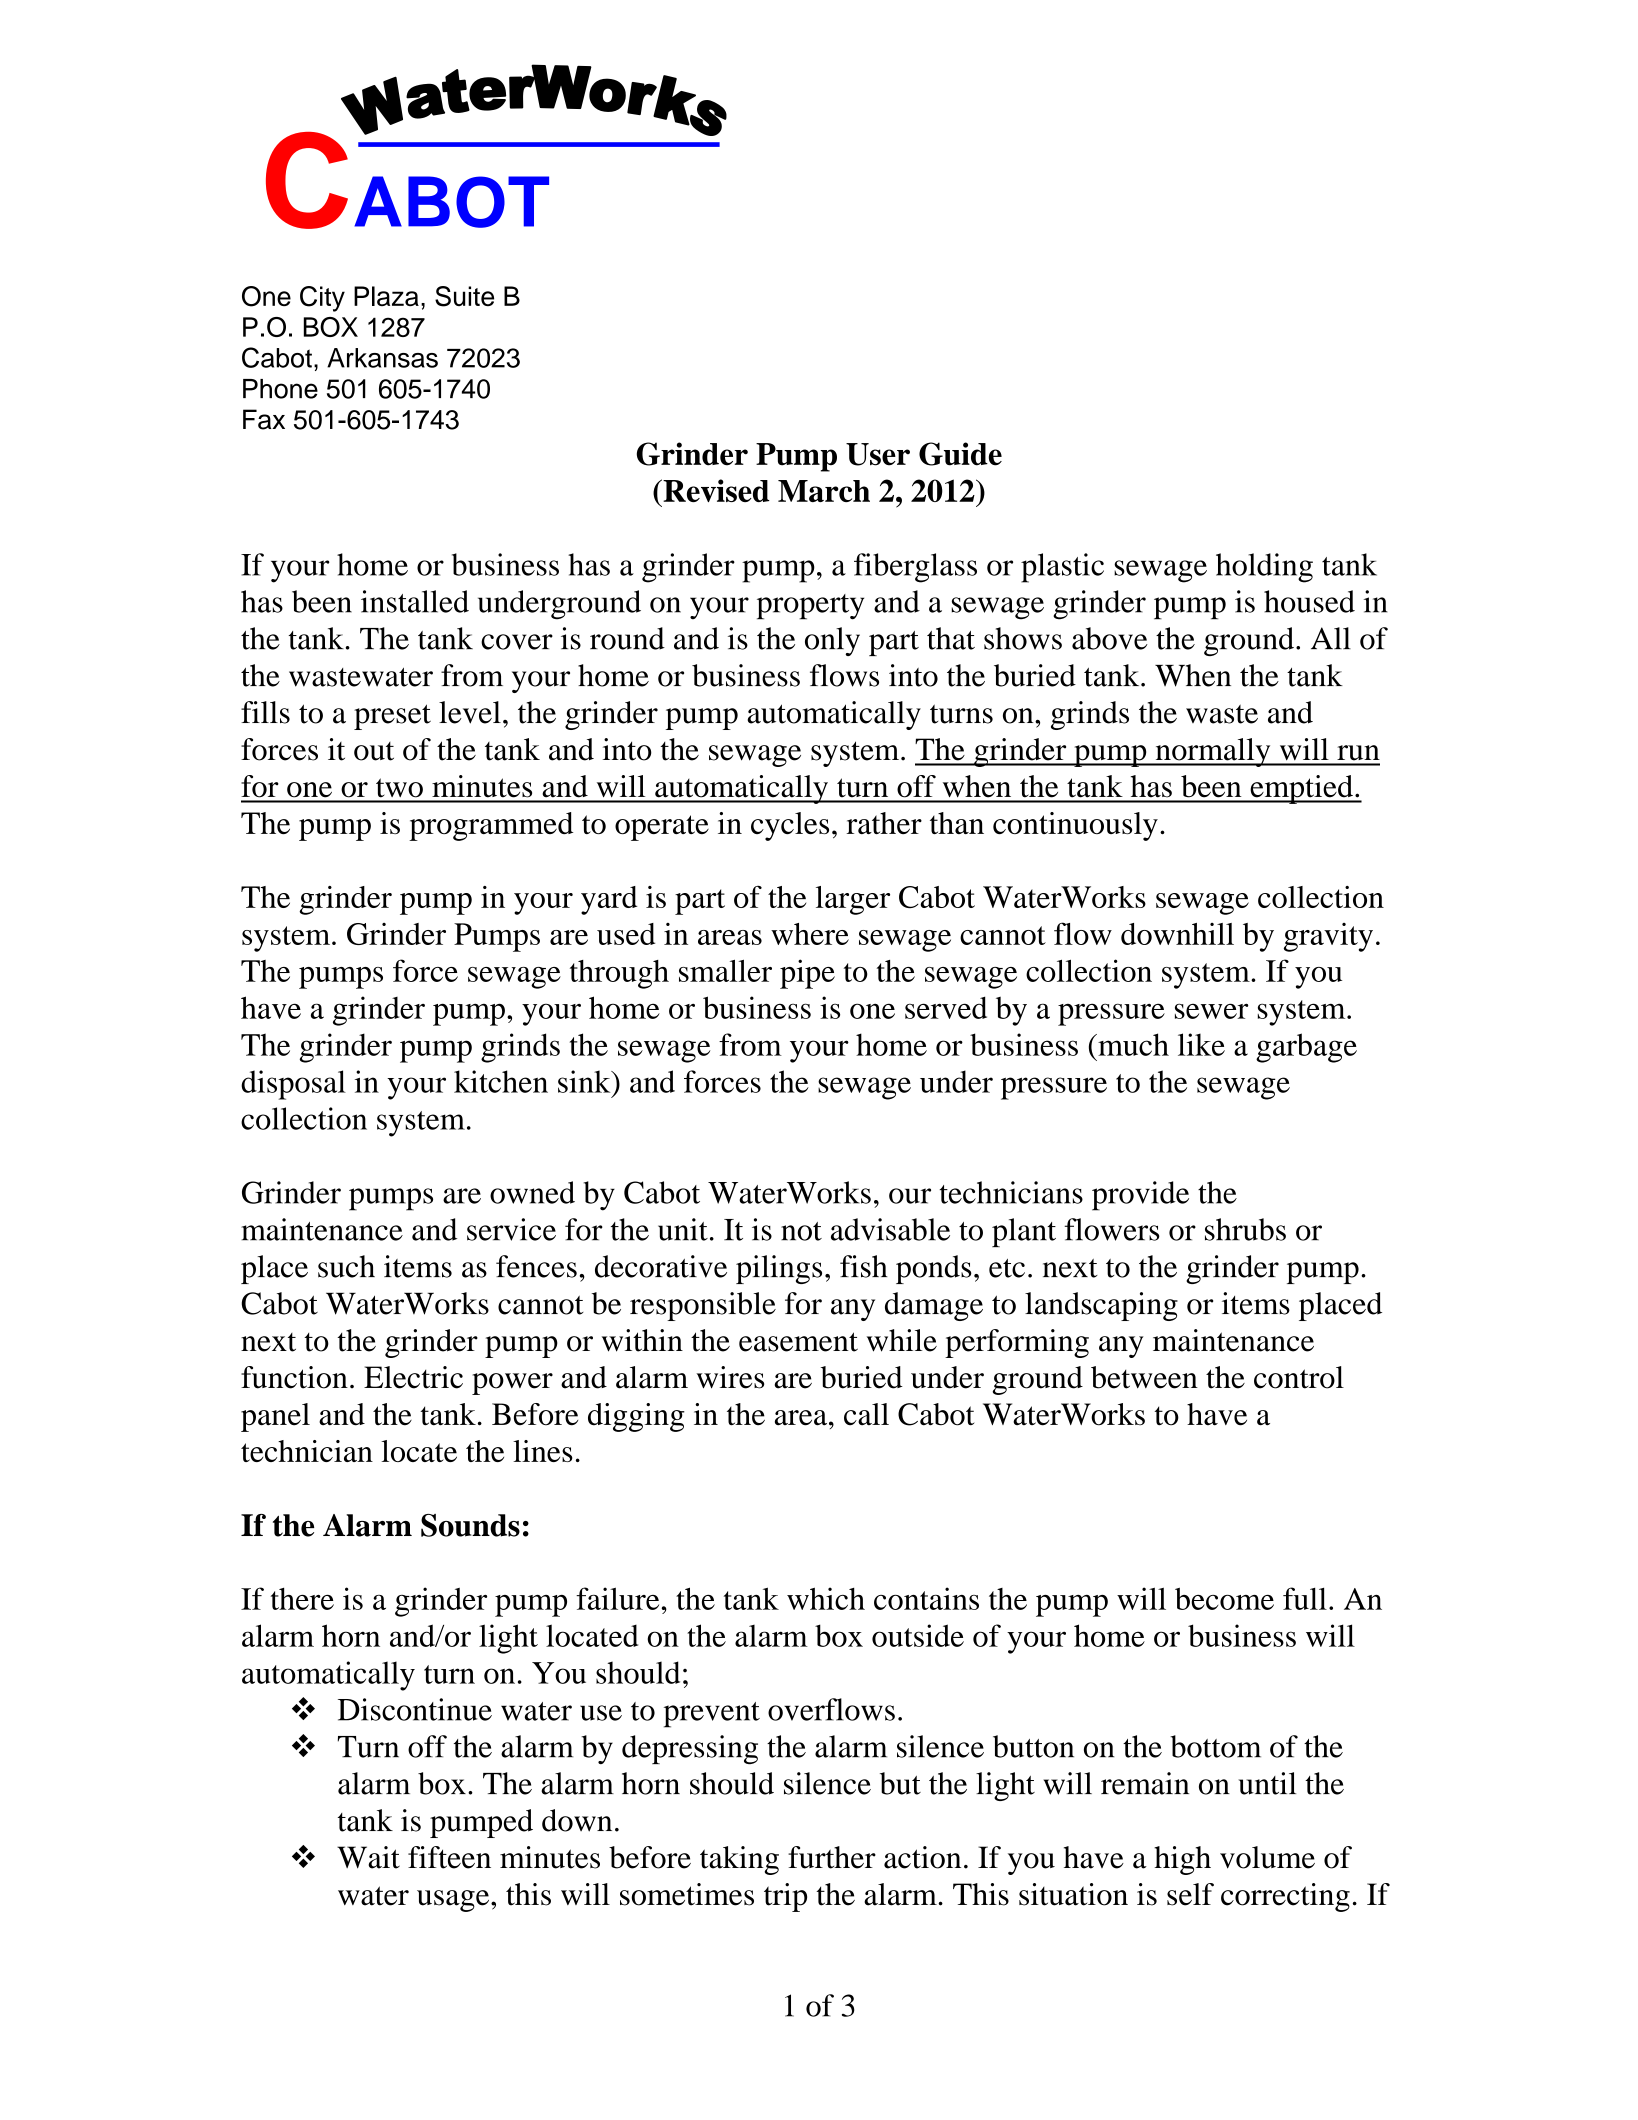 The width and height of the screenshot is (1638, 2120). What do you see at coordinates (807, 974) in the screenshot?
I see `pipe` at bounding box center [807, 974].
